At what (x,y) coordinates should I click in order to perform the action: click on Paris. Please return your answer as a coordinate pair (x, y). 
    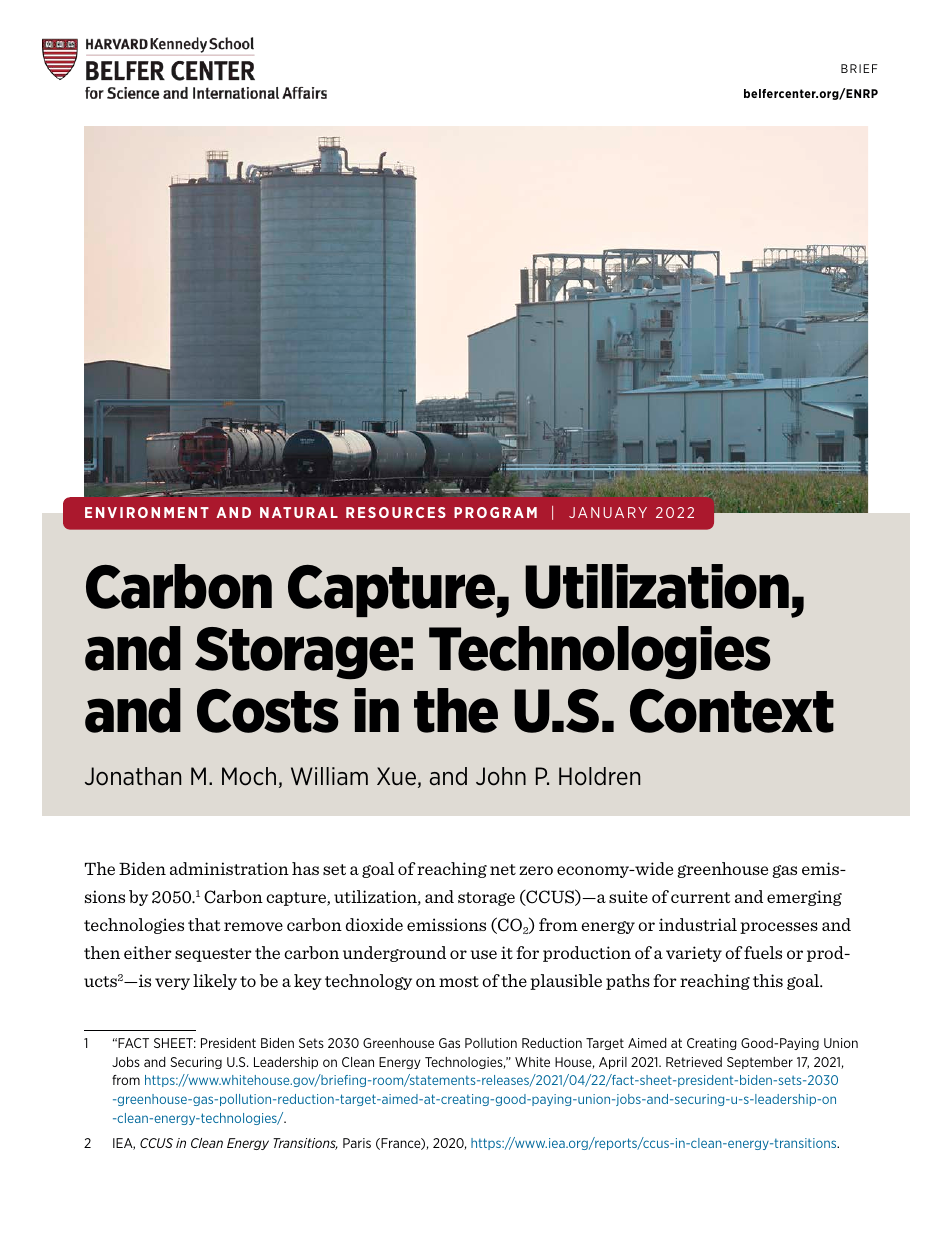
    Looking at the image, I should click on (357, 1143).
